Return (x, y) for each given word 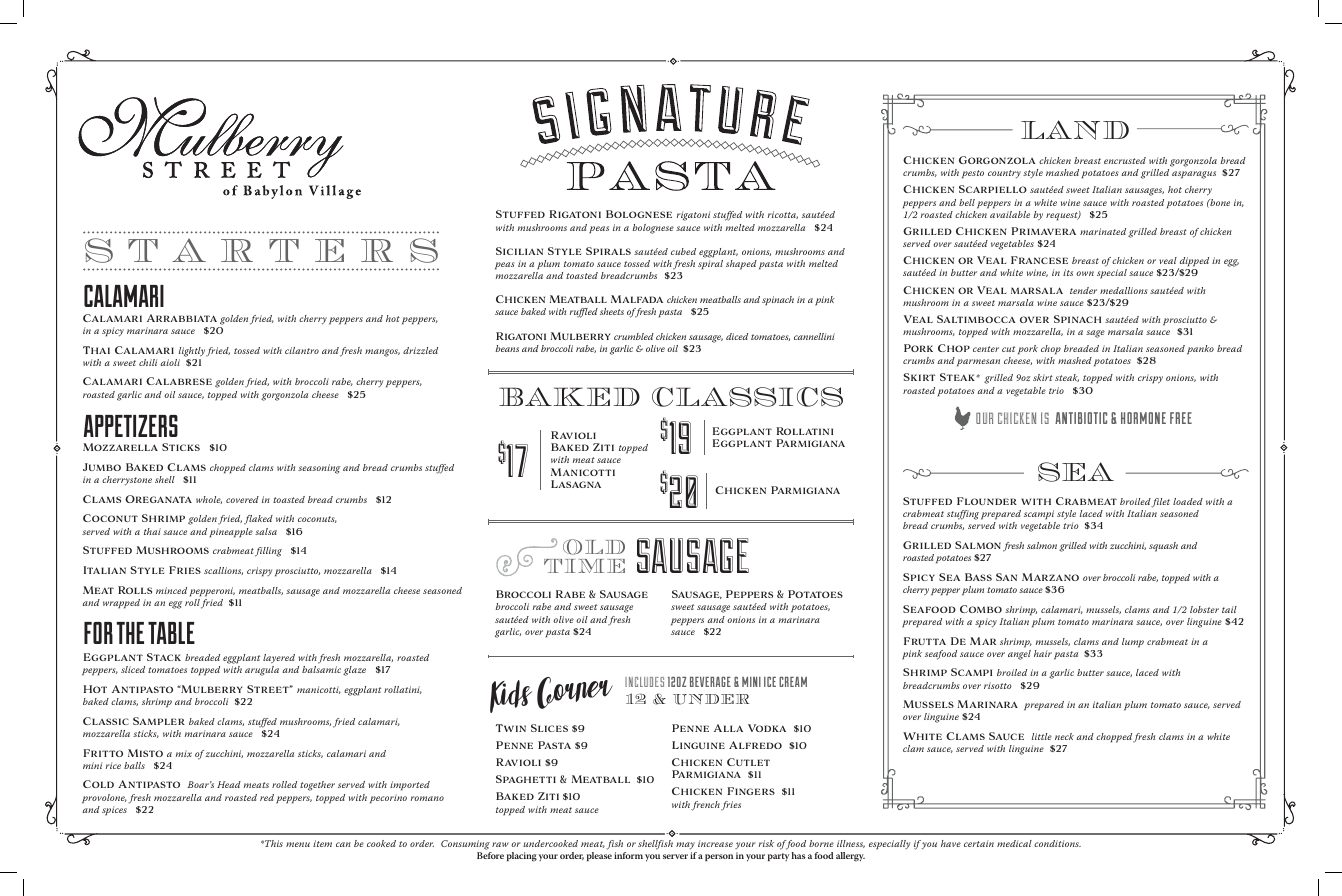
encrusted (1125, 160)
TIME (584, 566)
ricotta (783, 215)
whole (209, 500)
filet (1160, 503)
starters (261, 250)
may (685, 845)
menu (298, 844)
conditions (1057, 843)
